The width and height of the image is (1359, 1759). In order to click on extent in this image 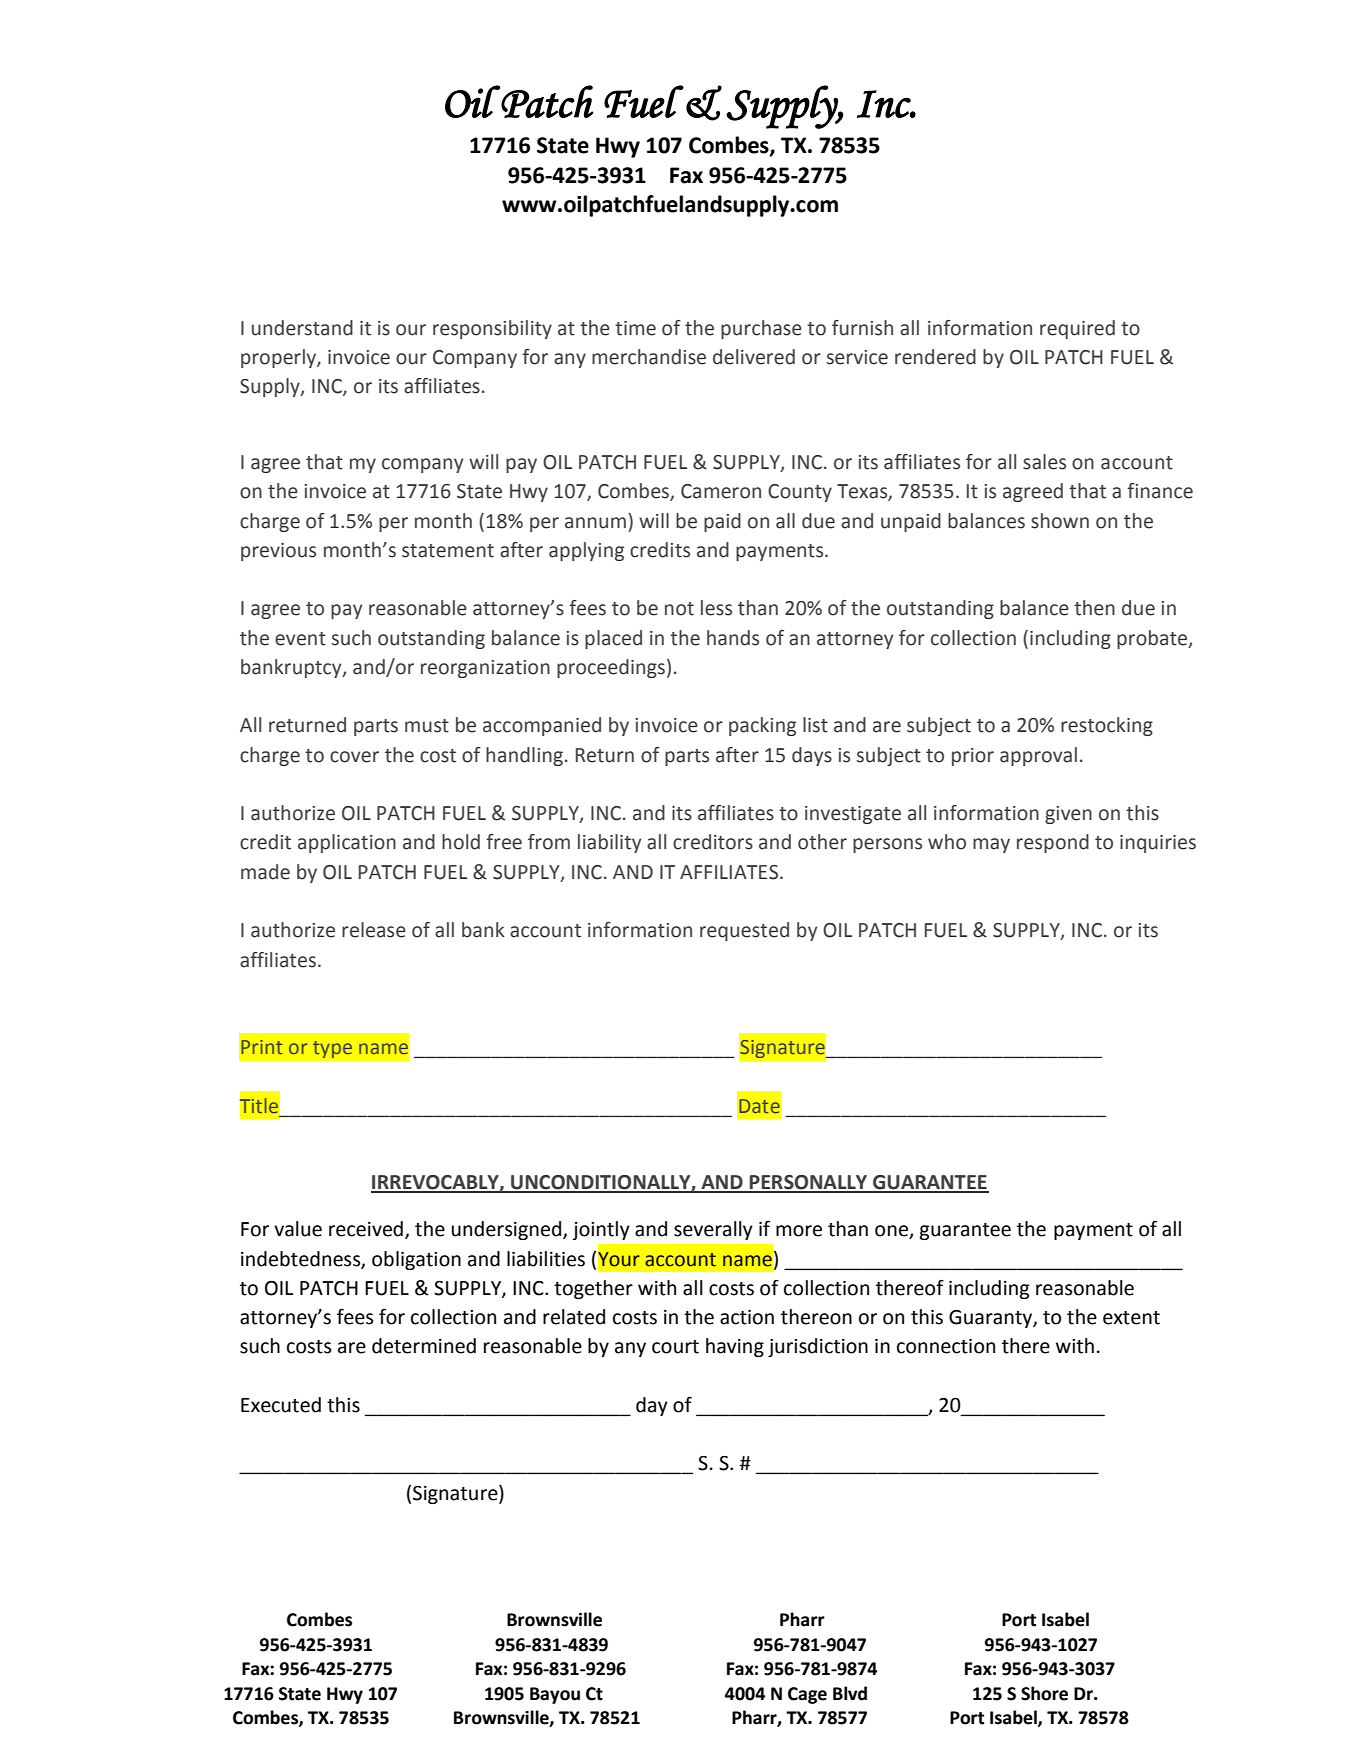, I will do `click(1131, 1318)`.
